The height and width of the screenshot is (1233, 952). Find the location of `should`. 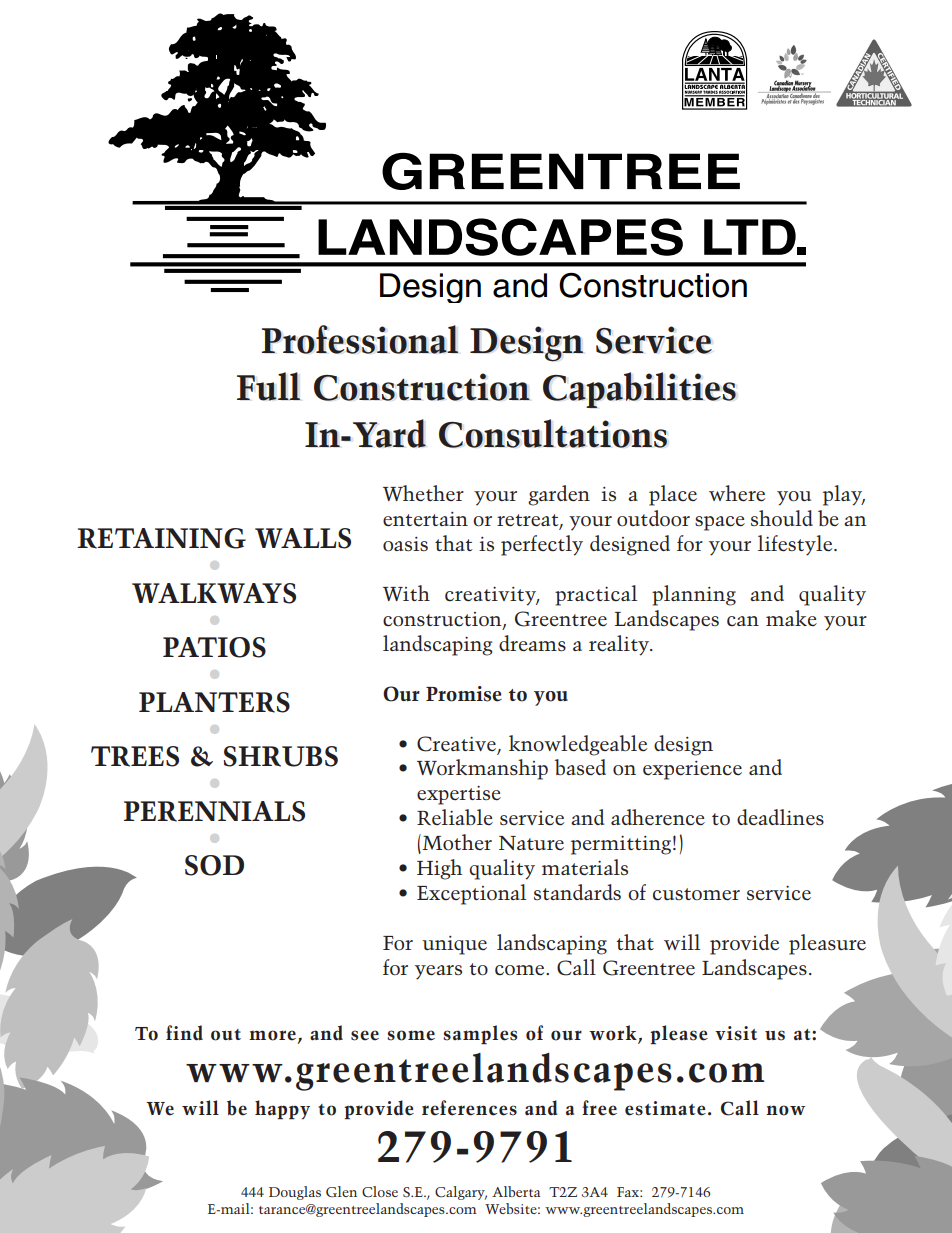

should is located at coordinates (782, 518).
